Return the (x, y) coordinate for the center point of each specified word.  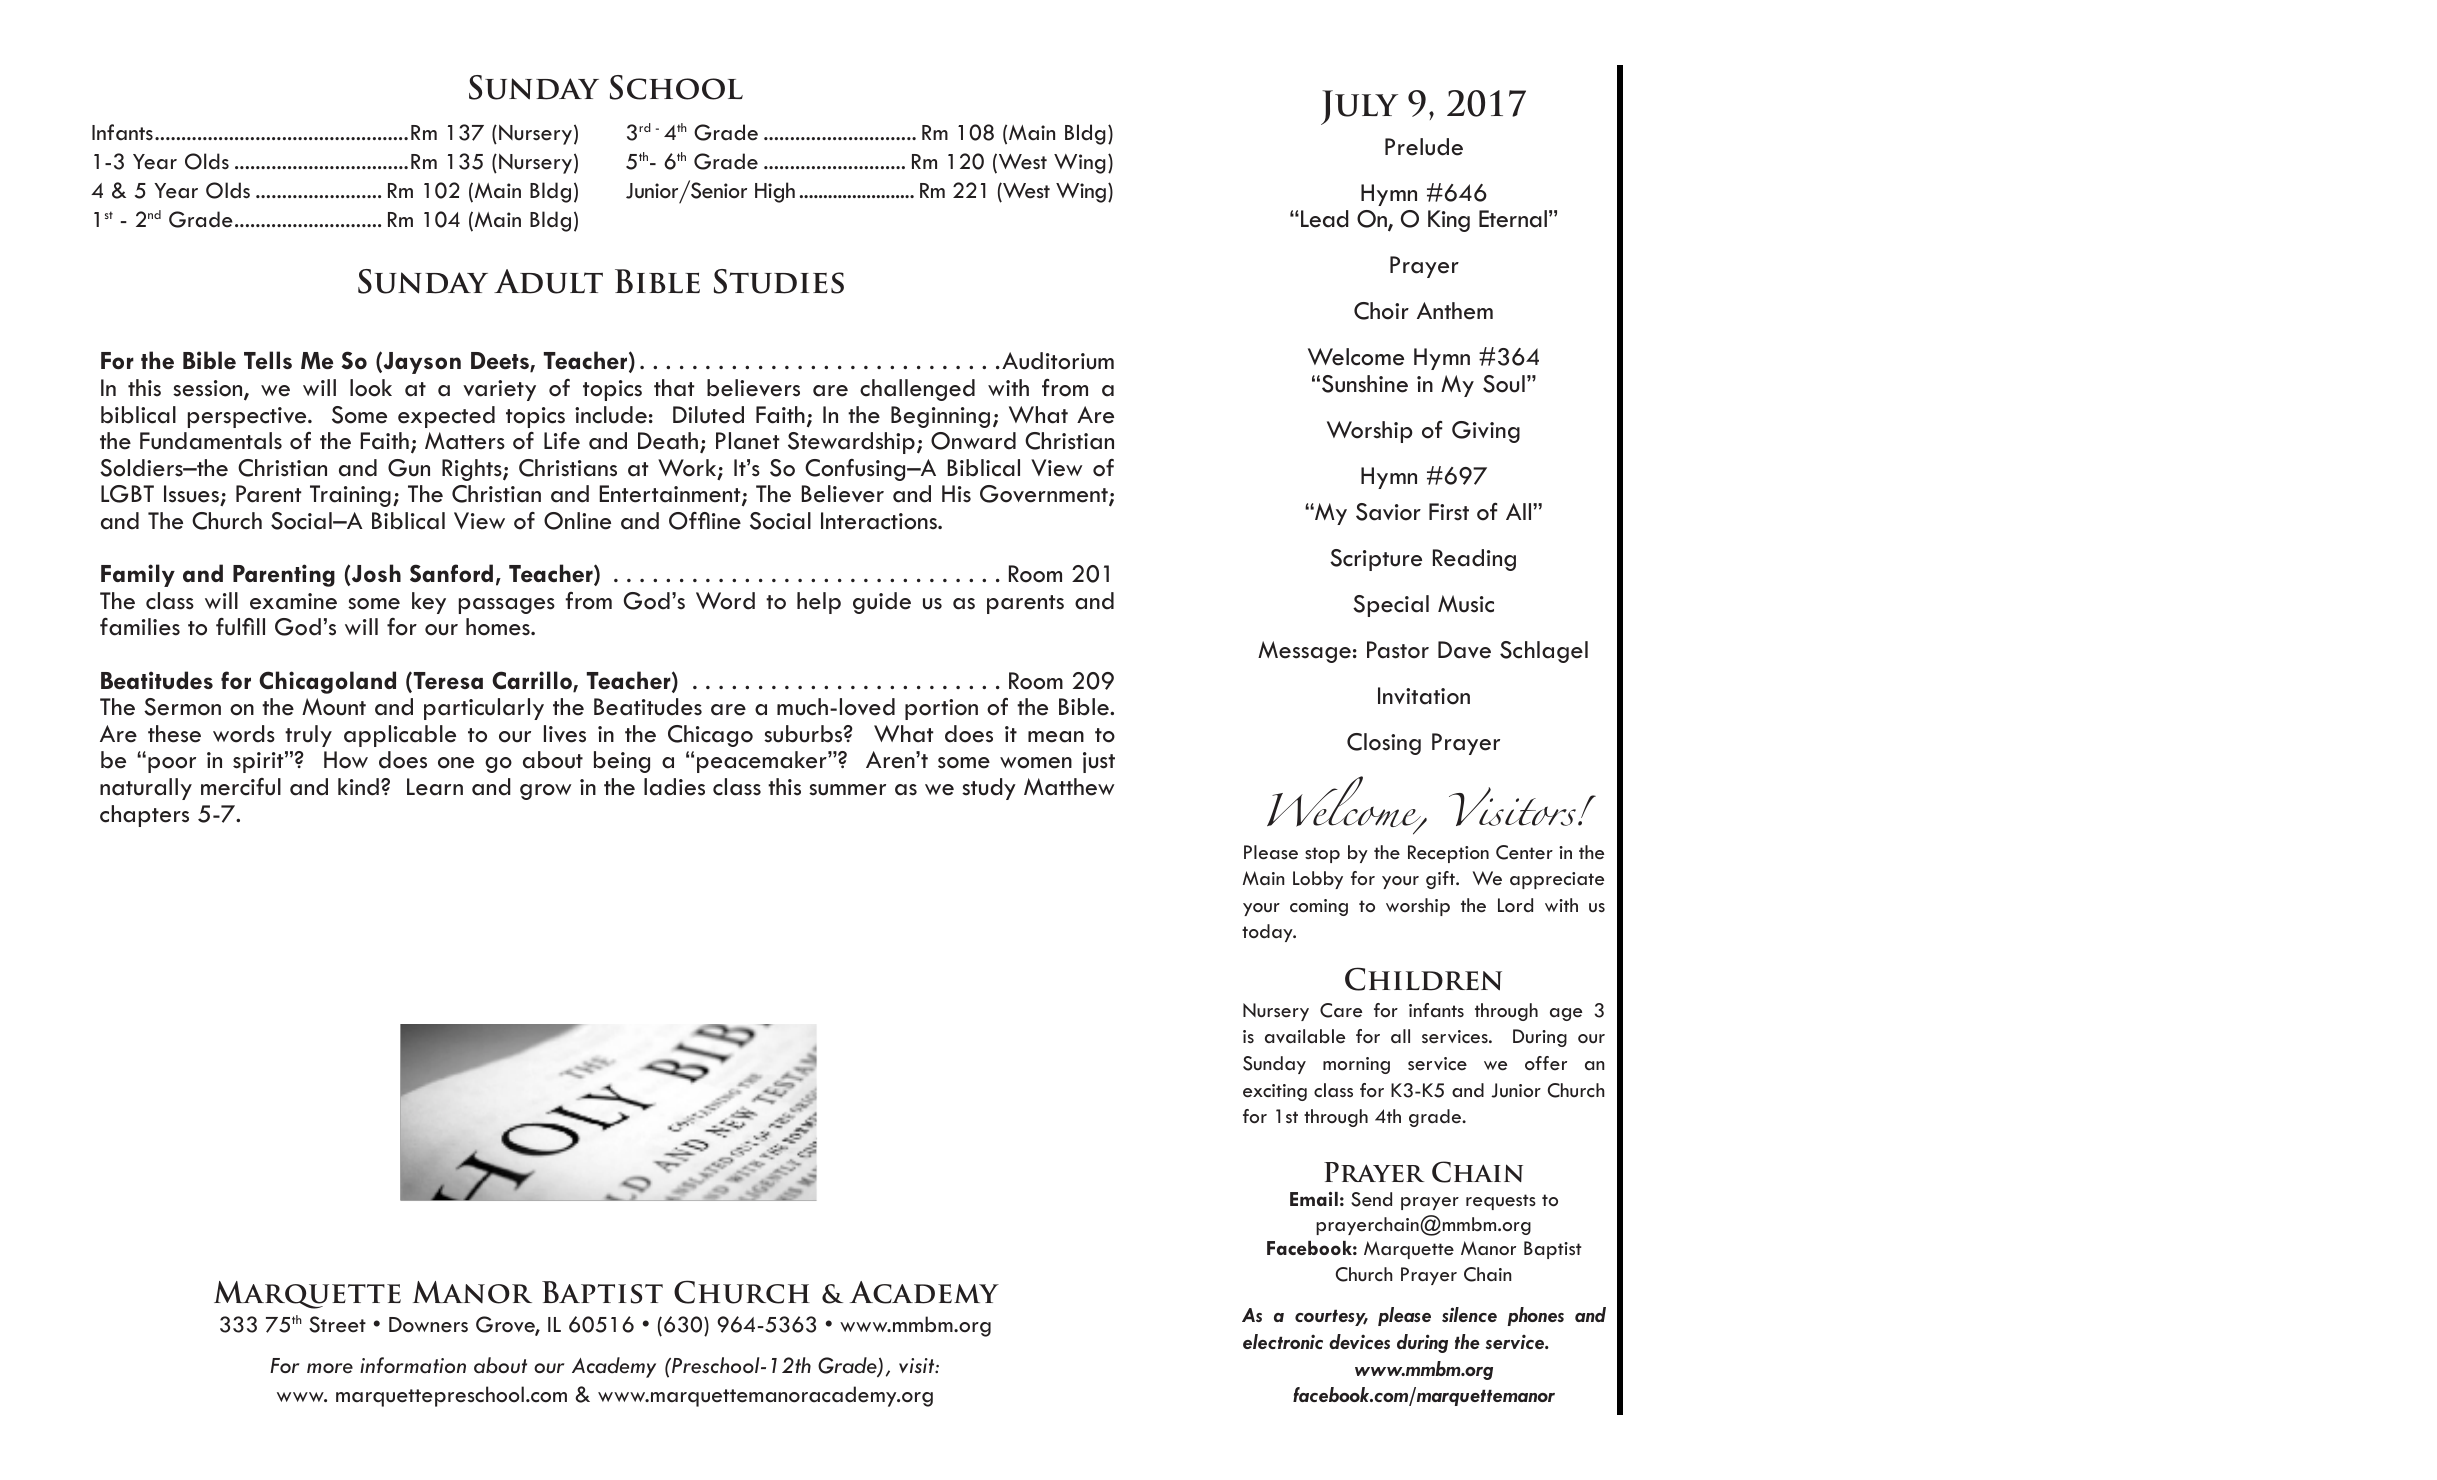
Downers (428, 1325)
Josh (375, 574)
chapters (144, 816)
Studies (779, 281)
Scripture (1376, 560)
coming (1319, 907)
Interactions (880, 521)
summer (847, 790)
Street (337, 1324)
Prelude (1424, 147)
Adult (548, 281)
